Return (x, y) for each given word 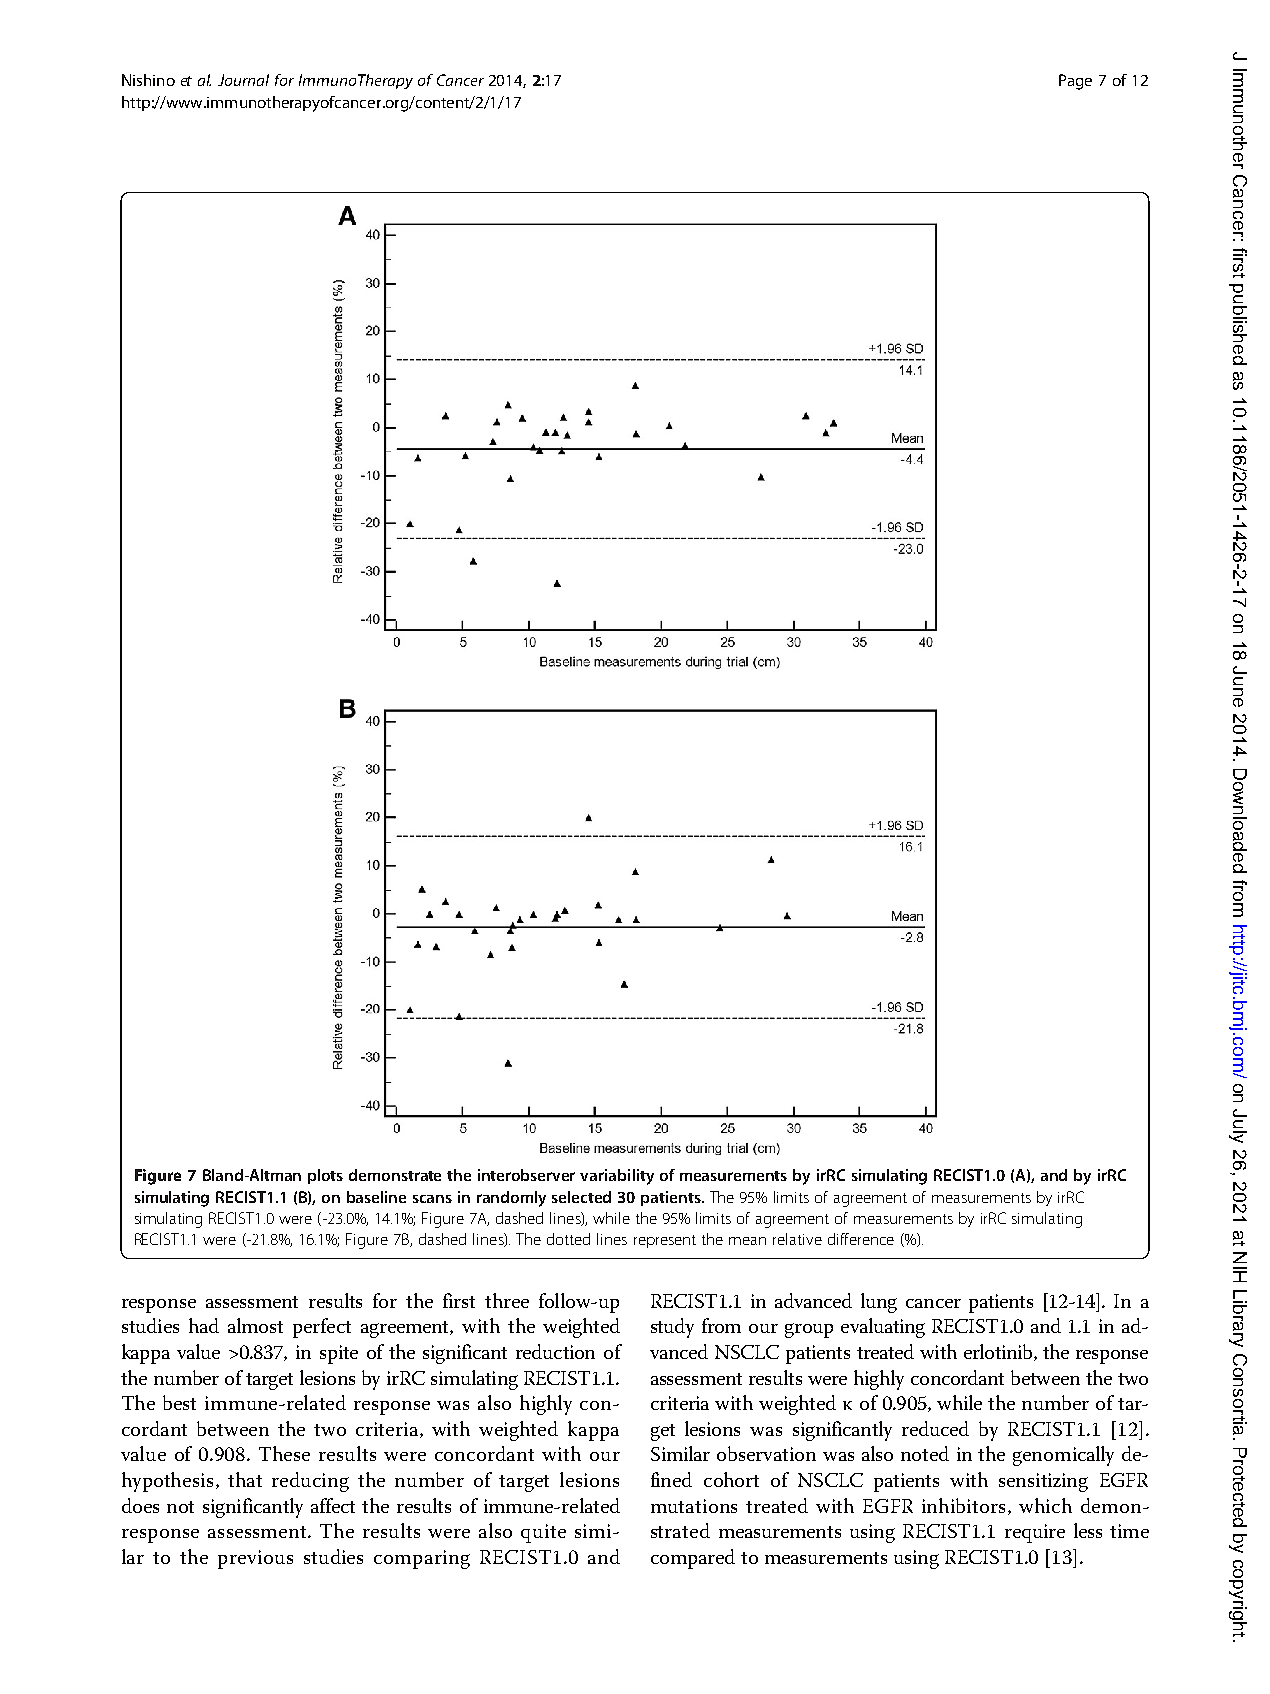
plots (325, 1176)
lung (879, 1303)
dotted (568, 1239)
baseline (376, 1197)
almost (255, 1325)
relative (797, 1239)
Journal (243, 80)
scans (432, 1199)
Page (1075, 82)
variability (617, 1177)
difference (861, 1239)
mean (747, 1241)
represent (665, 1241)
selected (581, 1197)
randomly (511, 1199)
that (245, 1479)
